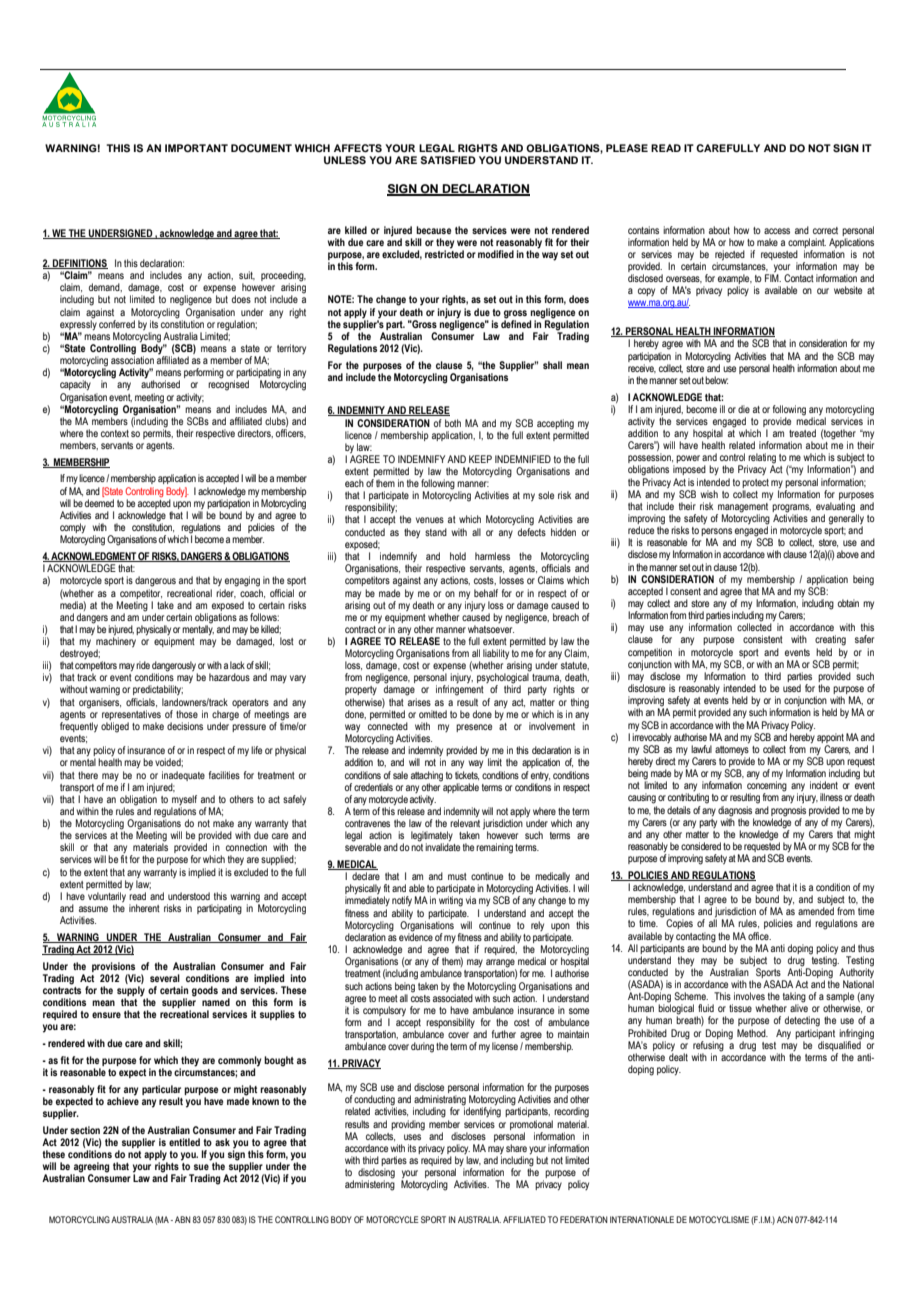 This image has width=924, height=1308. I want to click on venues, so click(430, 520).
